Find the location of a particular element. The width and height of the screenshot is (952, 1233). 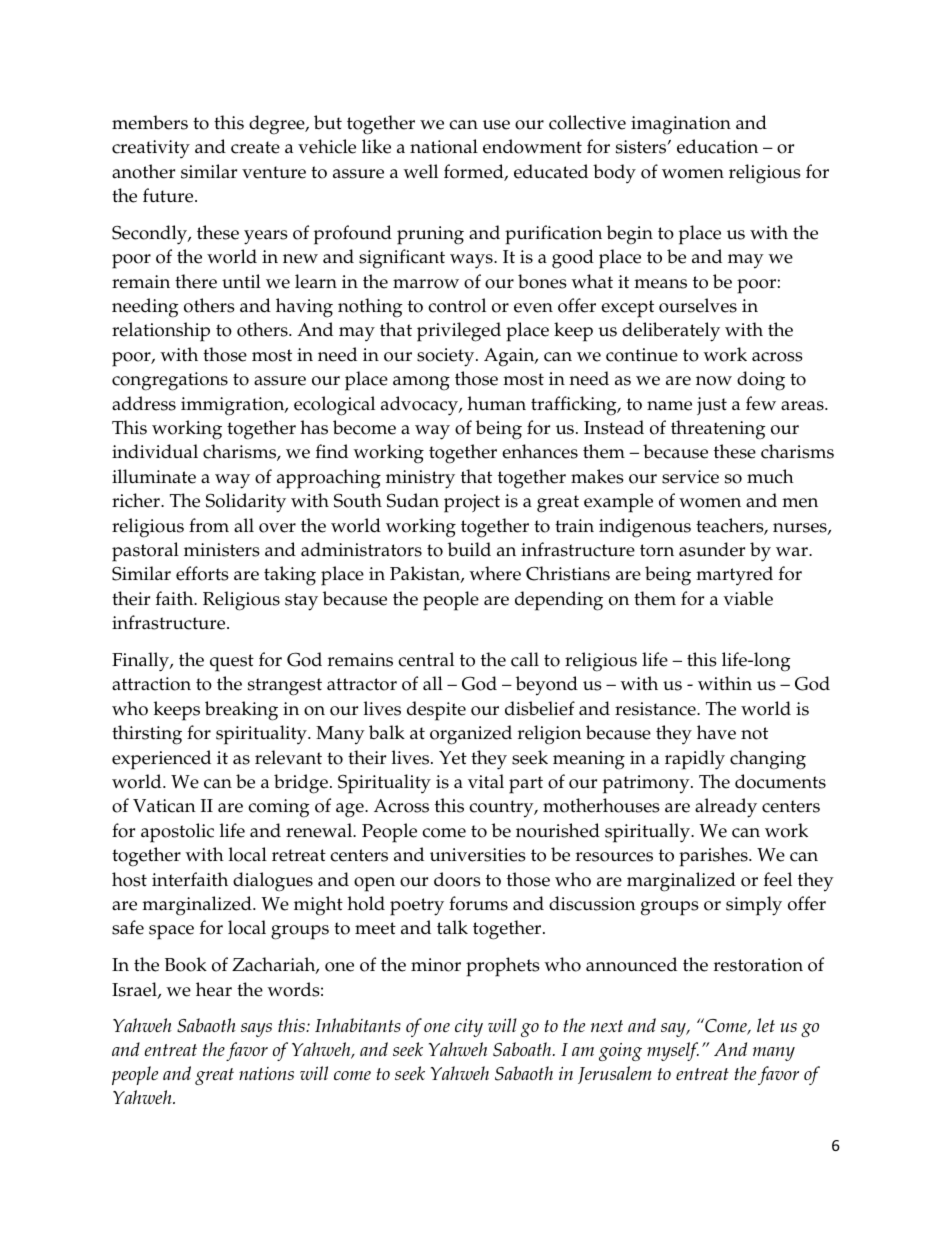

myself is located at coordinates (673, 1051).
